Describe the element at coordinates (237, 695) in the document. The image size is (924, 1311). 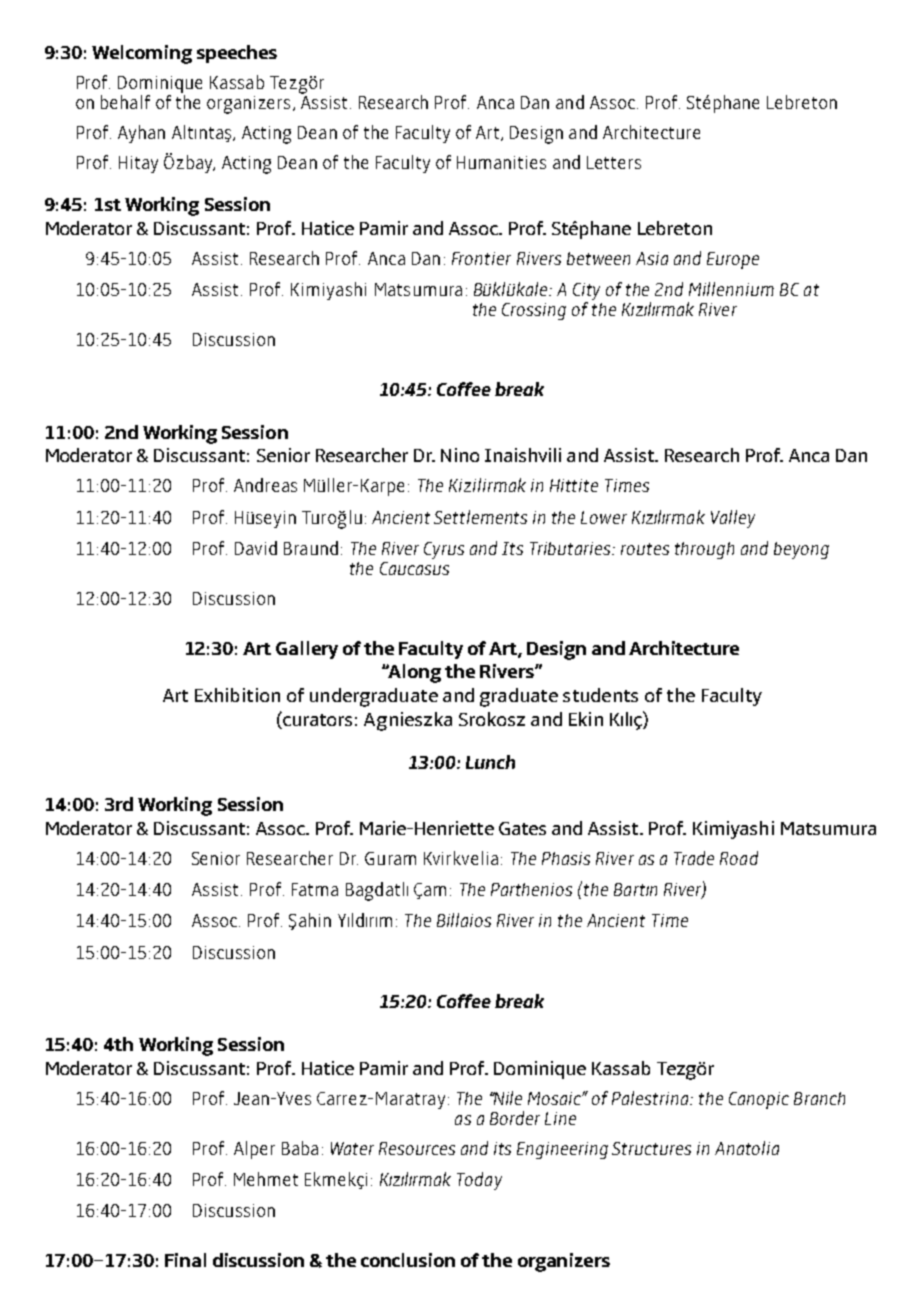
I see `Exhibition` at that location.
